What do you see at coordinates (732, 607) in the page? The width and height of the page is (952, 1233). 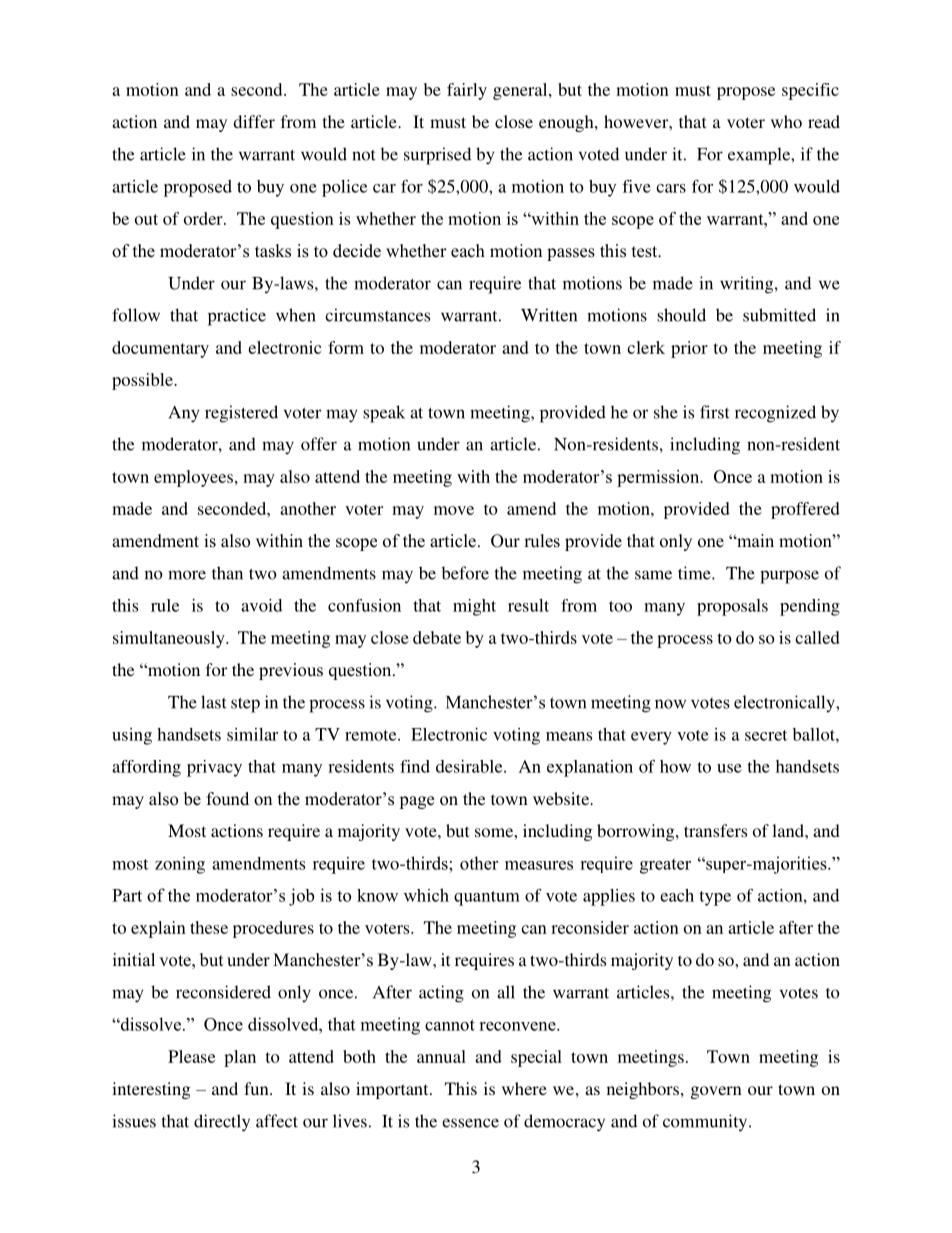 I see `proposals` at bounding box center [732, 607].
